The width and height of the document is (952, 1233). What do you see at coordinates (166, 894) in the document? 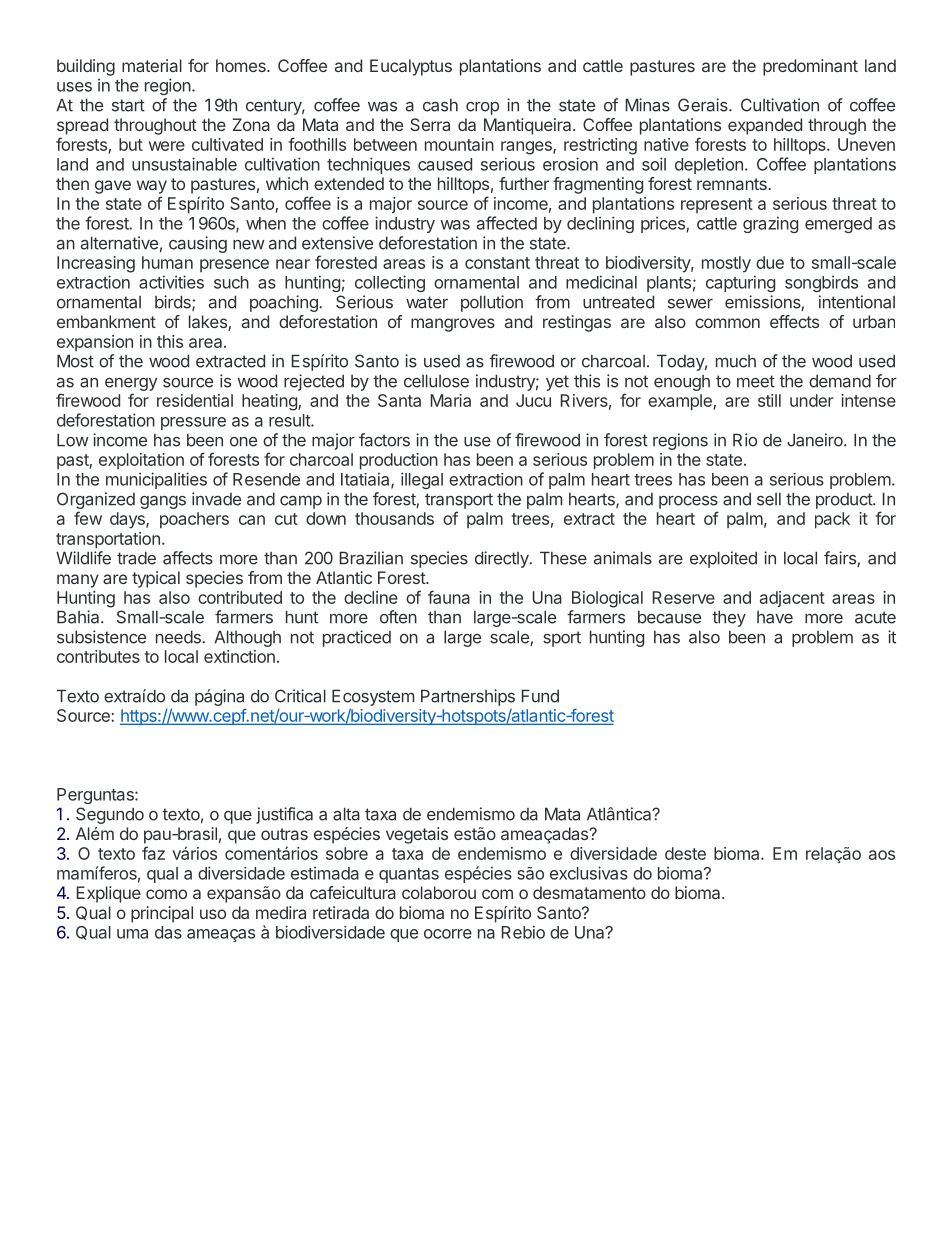
I see `como` at bounding box center [166, 894].
